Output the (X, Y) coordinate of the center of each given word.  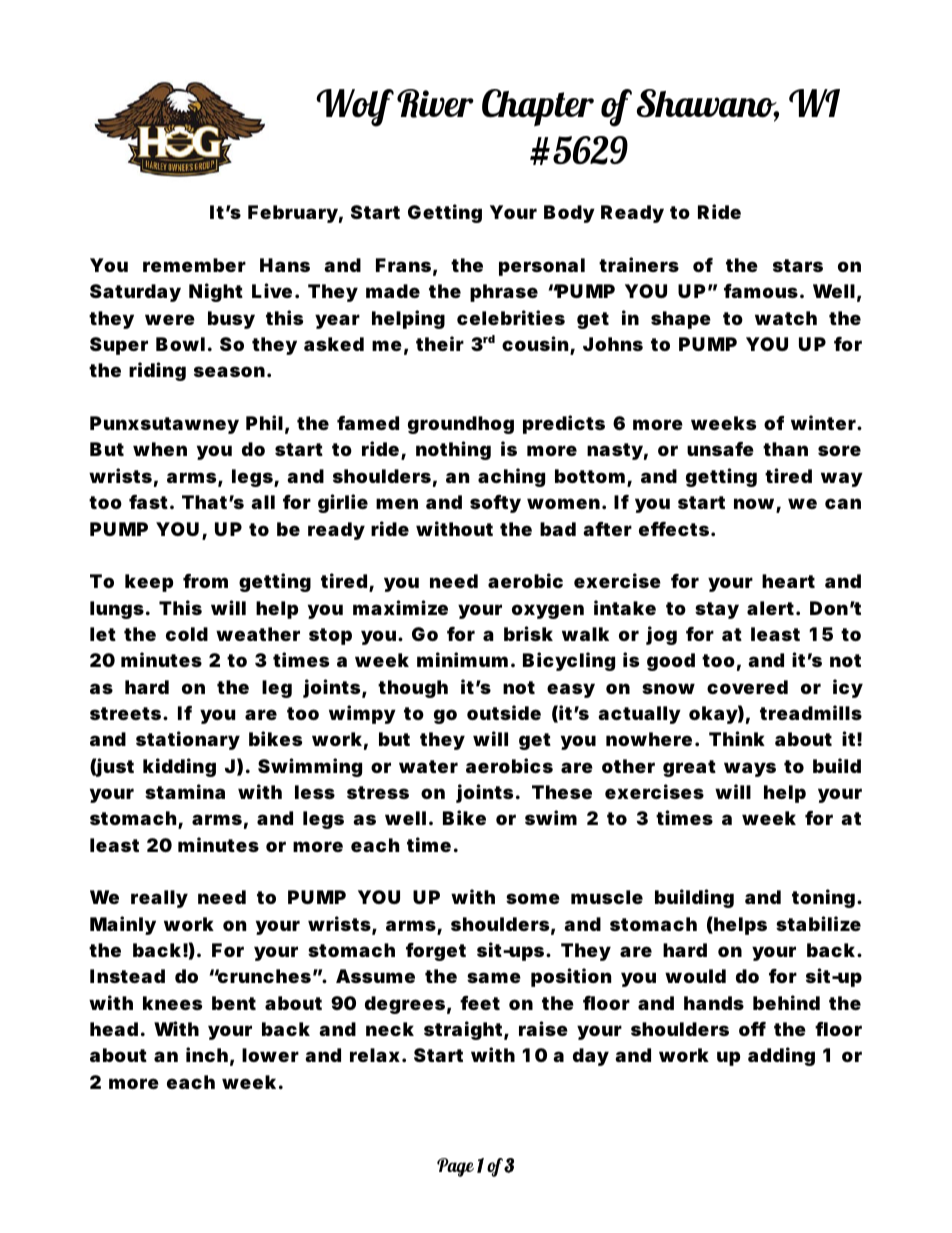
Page (455, 1167)
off (752, 1029)
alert (770, 608)
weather (258, 634)
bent (234, 1003)
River (435, 103)
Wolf (355, 108)
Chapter (538, 108)
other (628, 766)
